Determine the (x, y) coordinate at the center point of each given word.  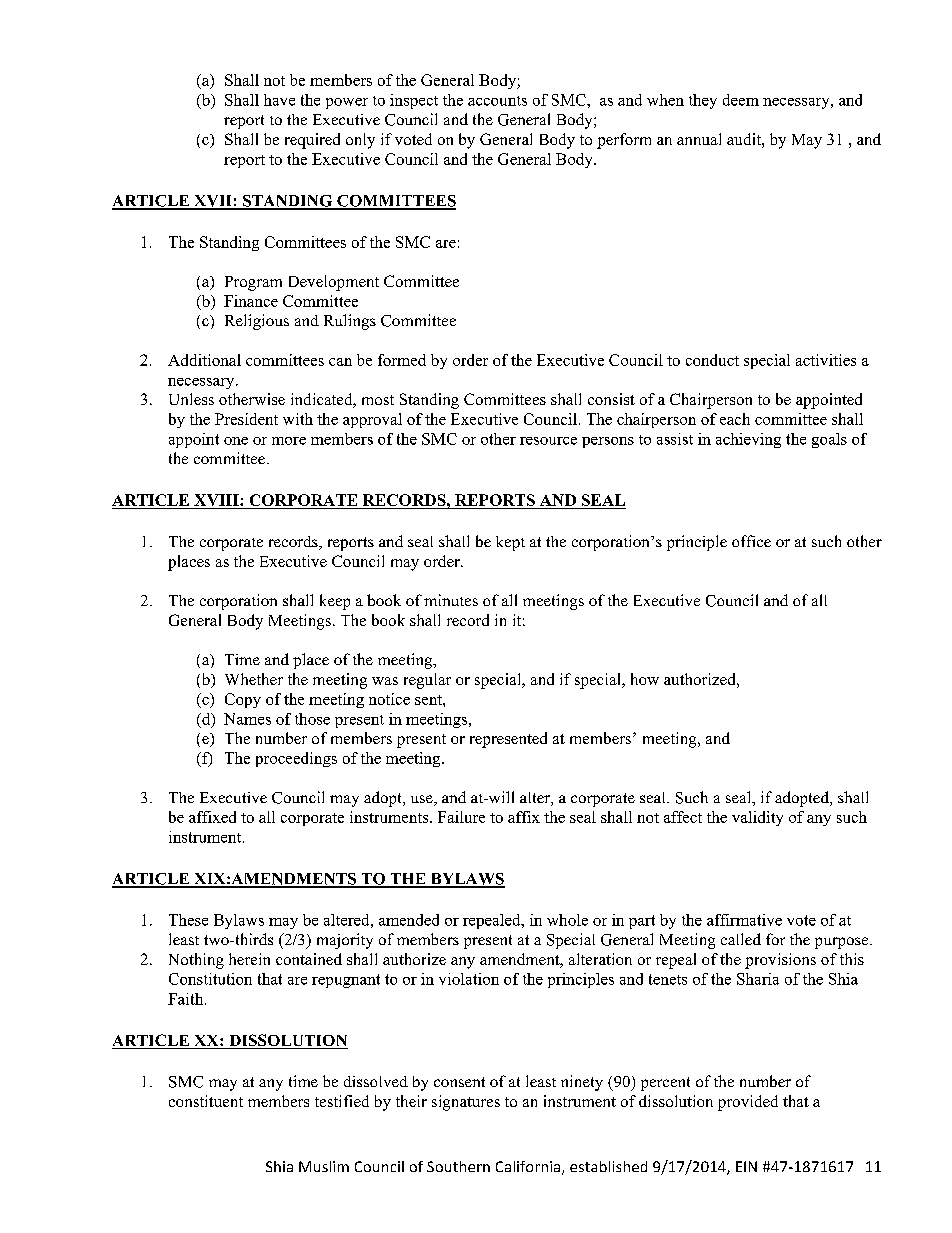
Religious (257, 322)
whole (567, 920)
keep (335, 602)
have (279, 100)
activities (826, 360)
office (751, 541)
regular (427, 681)
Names (247, 719)
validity (757, 818)
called (741, 939)
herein (249, 959)
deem (741, 100)
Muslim (324, 1166)
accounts (497, 101)
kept (510, 543)
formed (402, 360)
